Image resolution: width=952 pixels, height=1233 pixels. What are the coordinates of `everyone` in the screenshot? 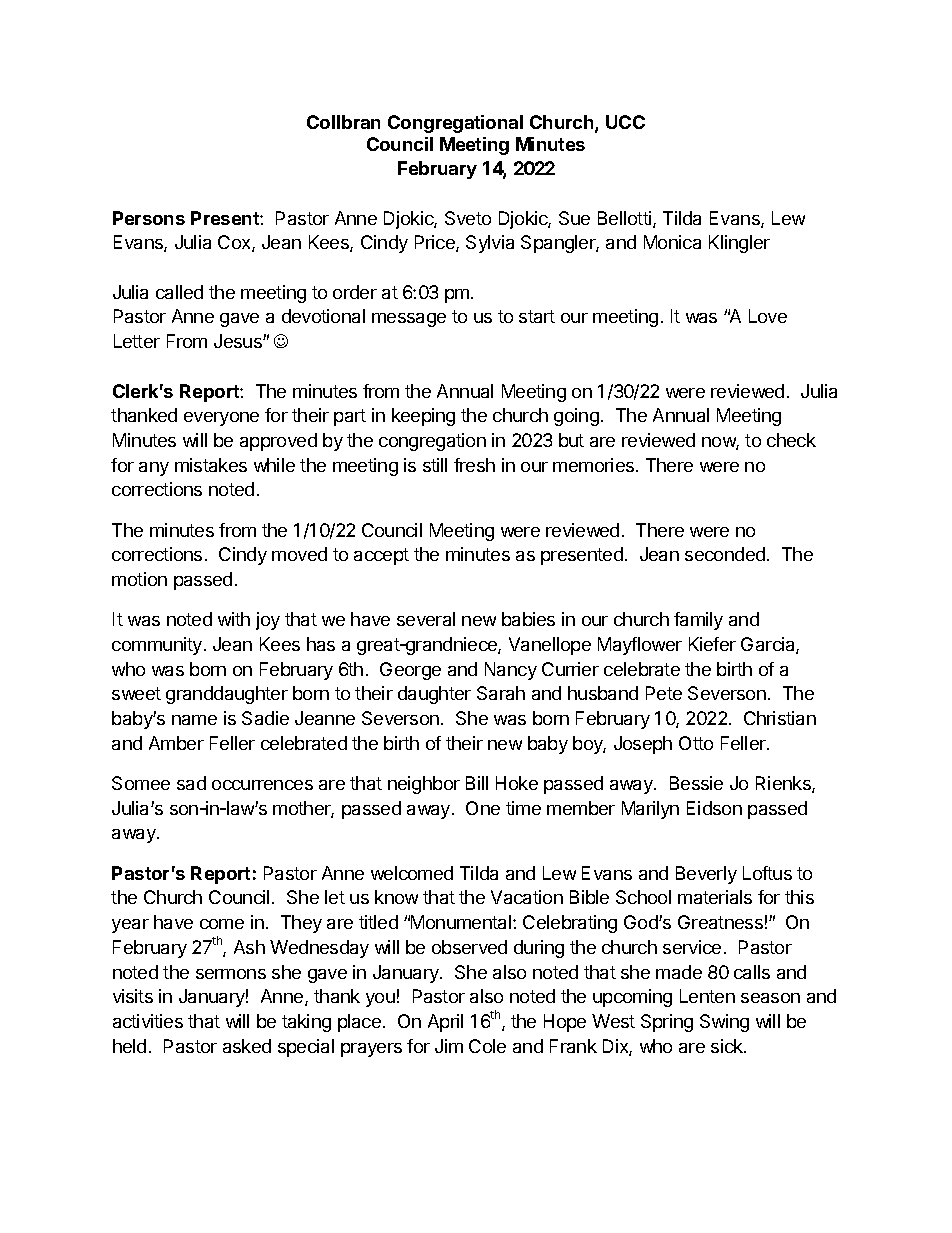 It's located at (221, 419).
